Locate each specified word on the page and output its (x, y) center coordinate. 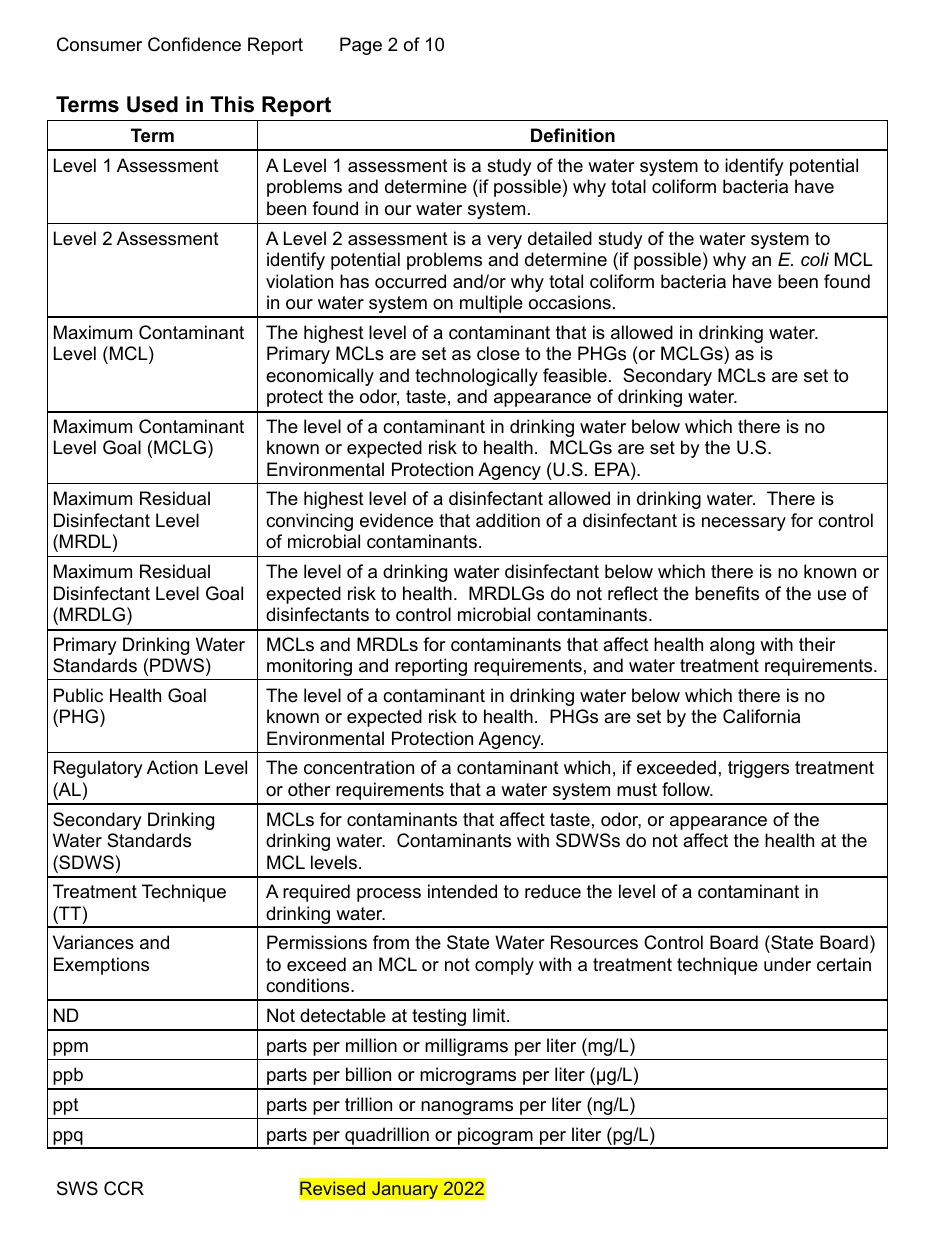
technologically (476, 377)
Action (172, 767)
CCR (124, 1188)
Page (361, 46)
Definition (573, 135)
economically (320, 377)
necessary (744, 524)
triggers (758, 769)
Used (152, 104)
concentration (359, 767)
